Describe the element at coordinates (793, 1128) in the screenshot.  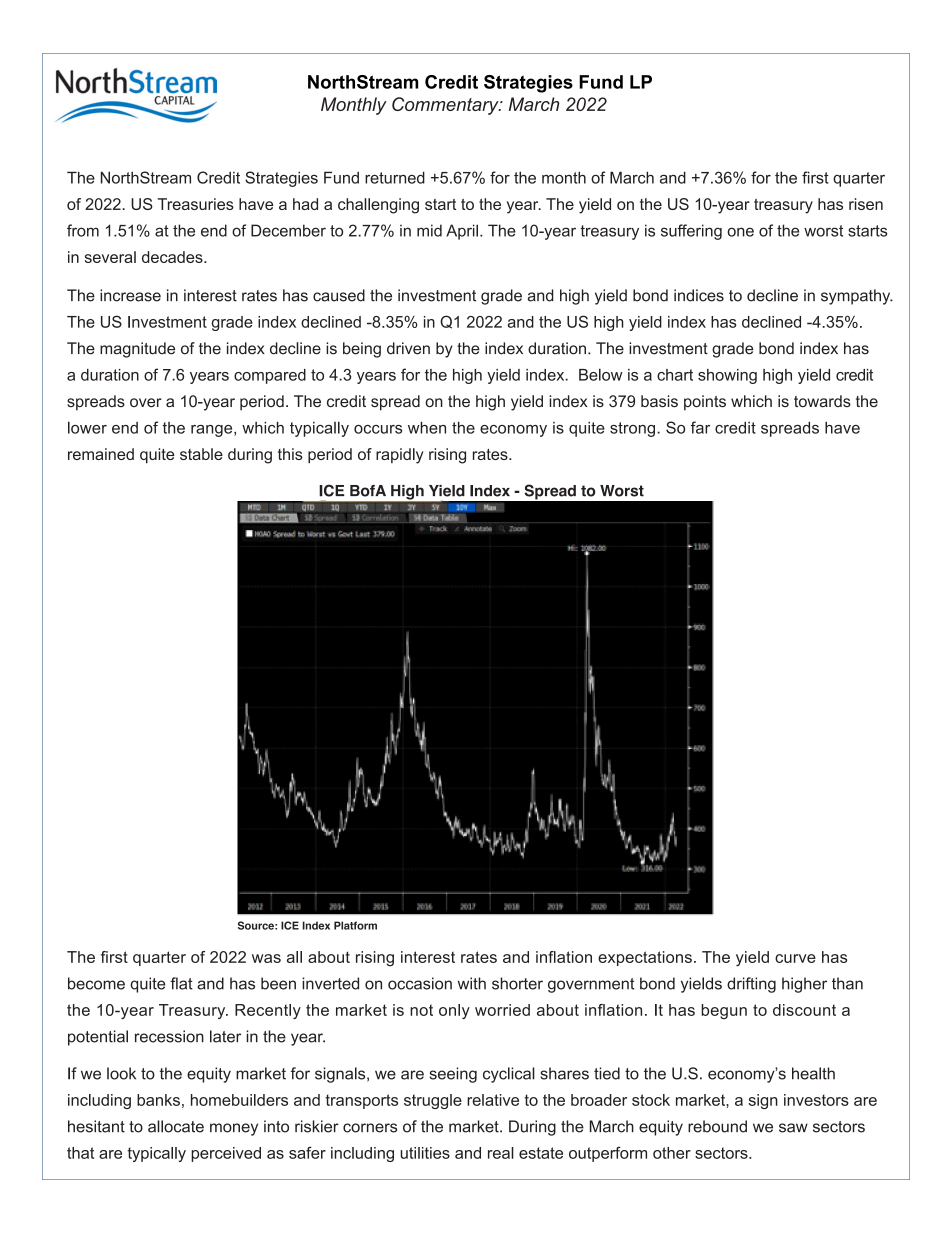
I see `saw` at that location.
